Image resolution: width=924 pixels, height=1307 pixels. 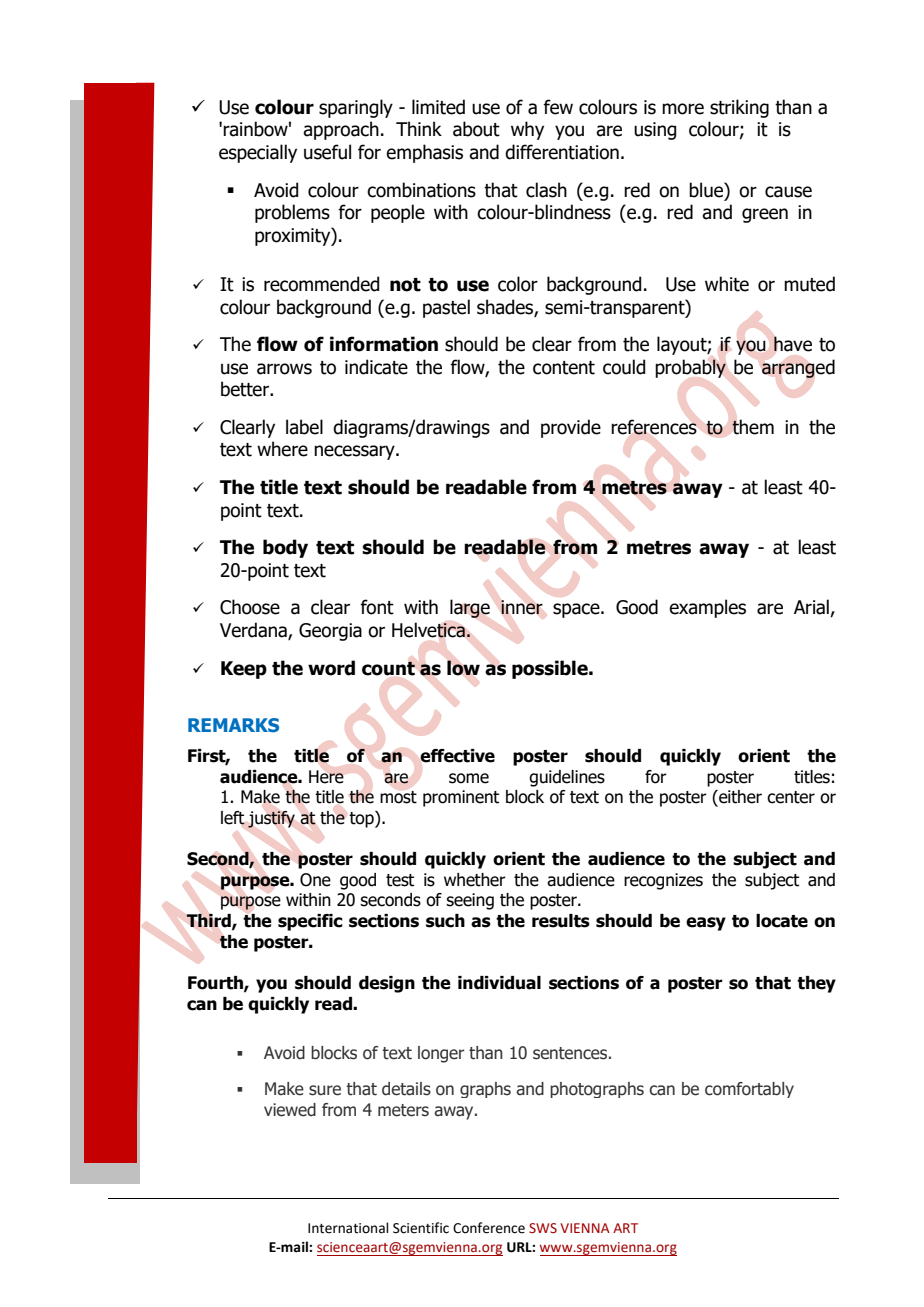 I want to click on useful, so click(x=327, y=152).
